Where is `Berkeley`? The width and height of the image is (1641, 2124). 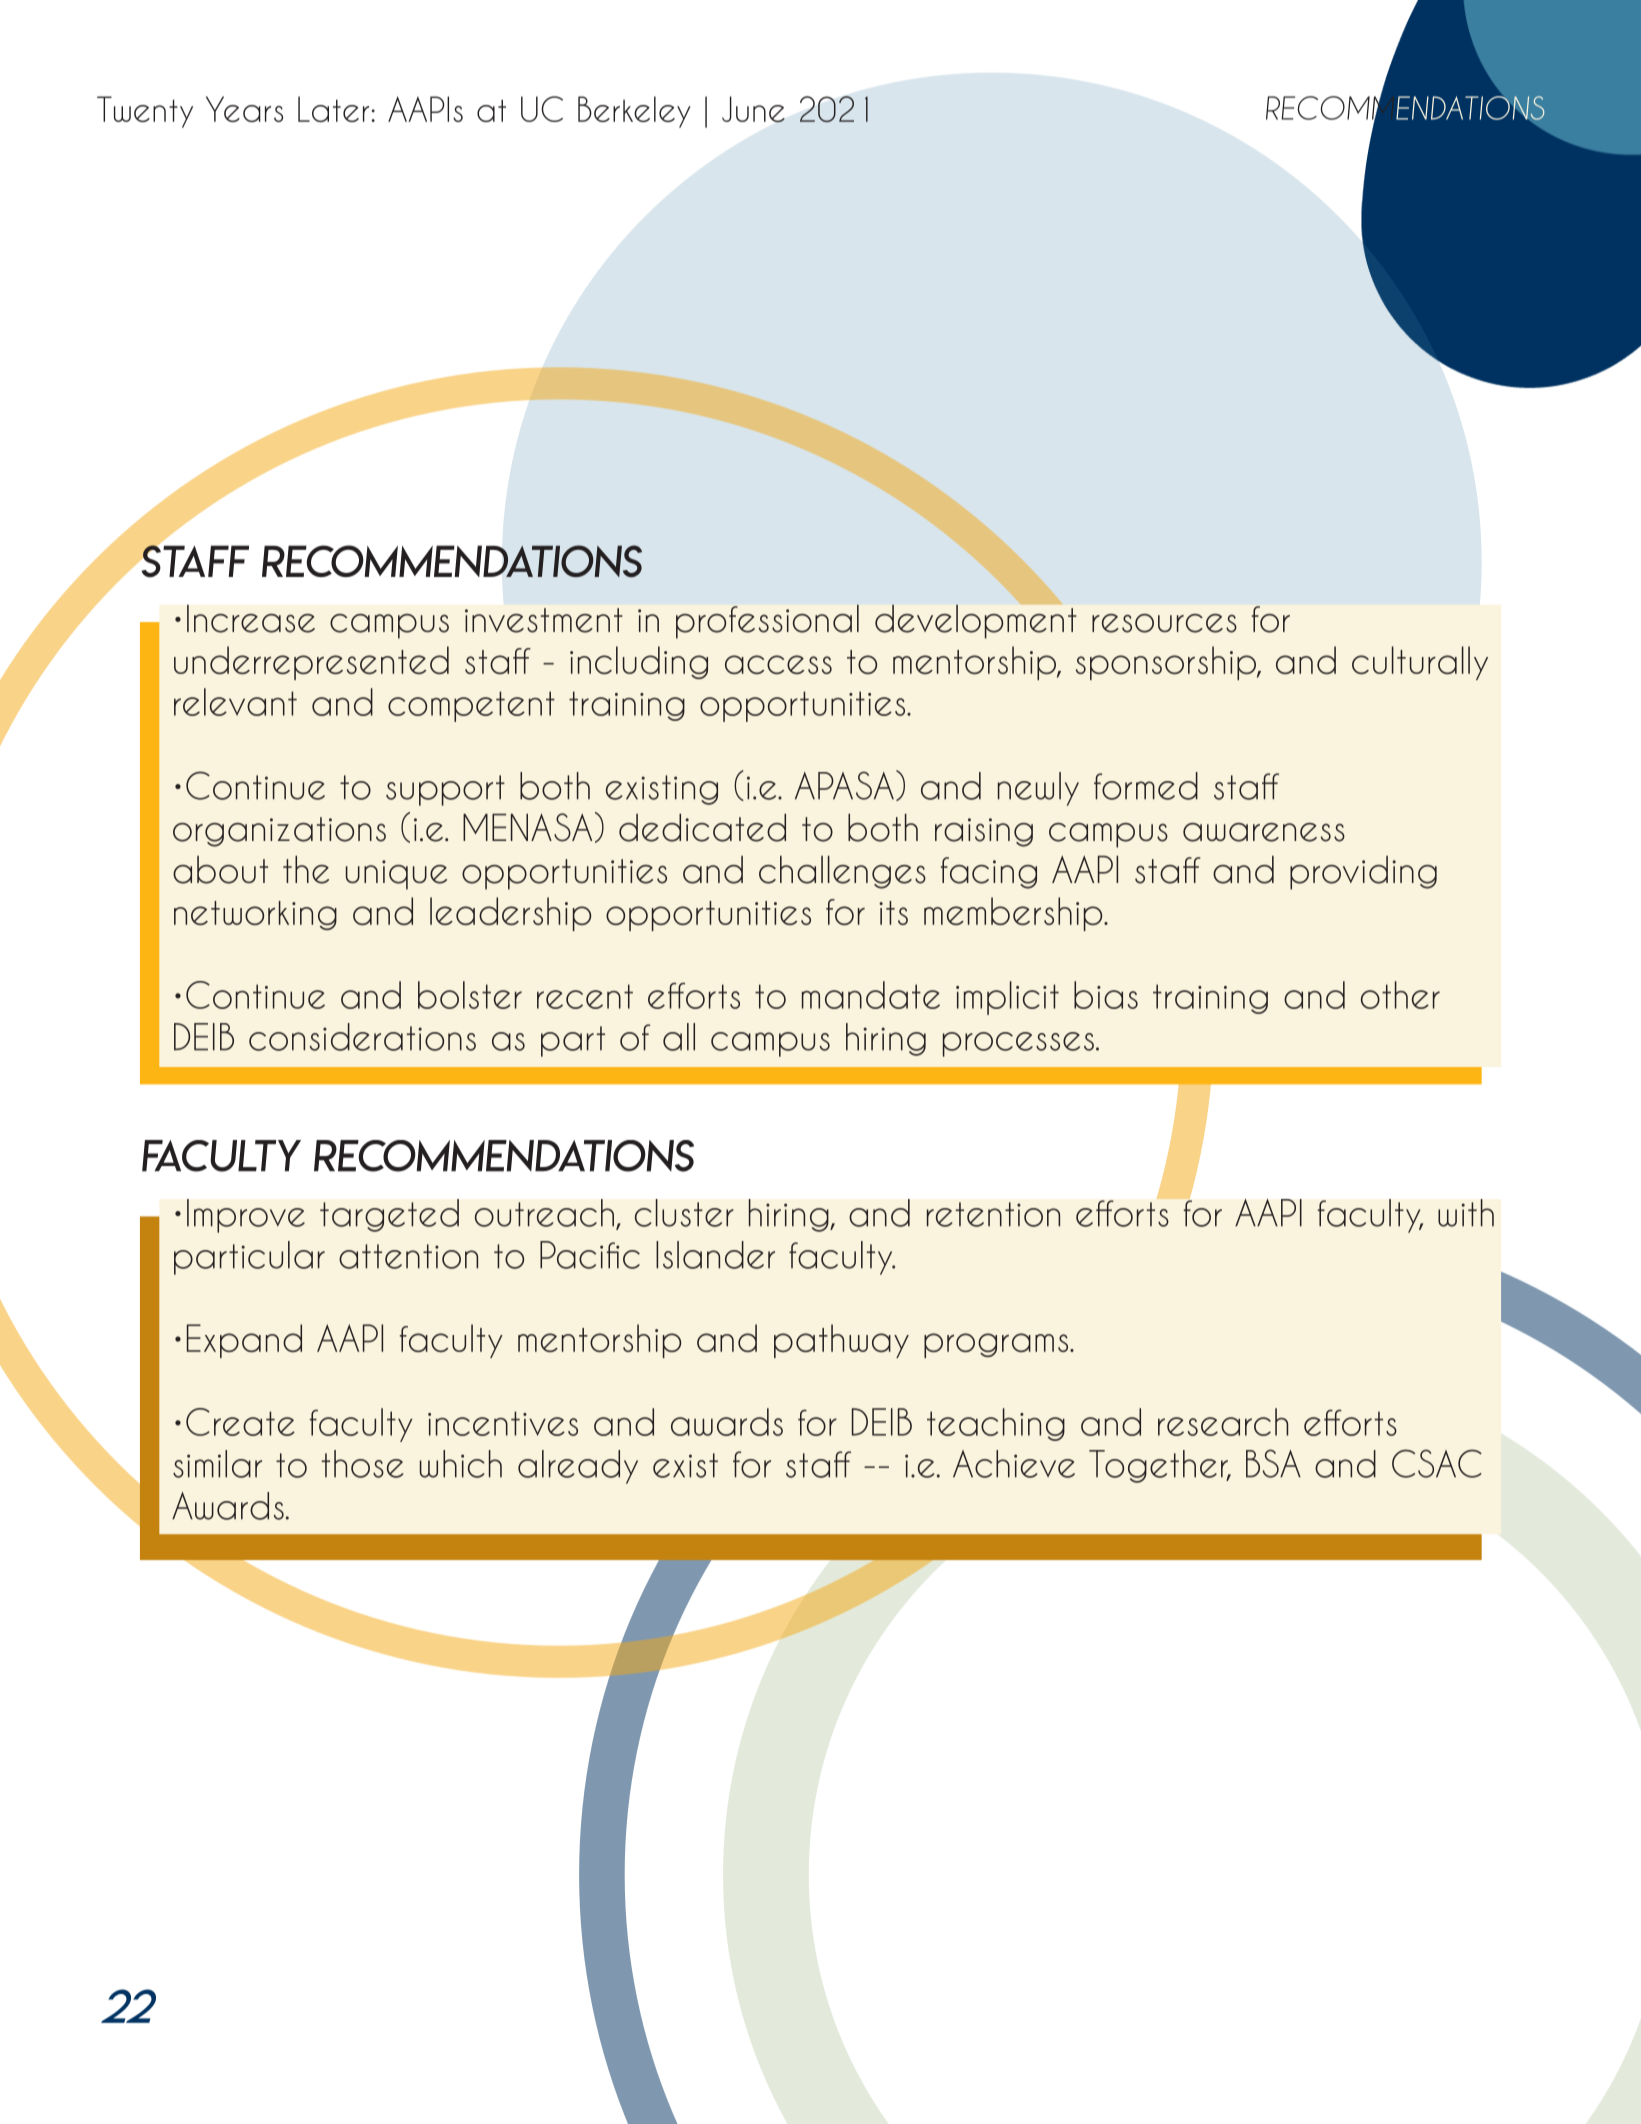
Berkeley is located at coordinates (634, 112).
